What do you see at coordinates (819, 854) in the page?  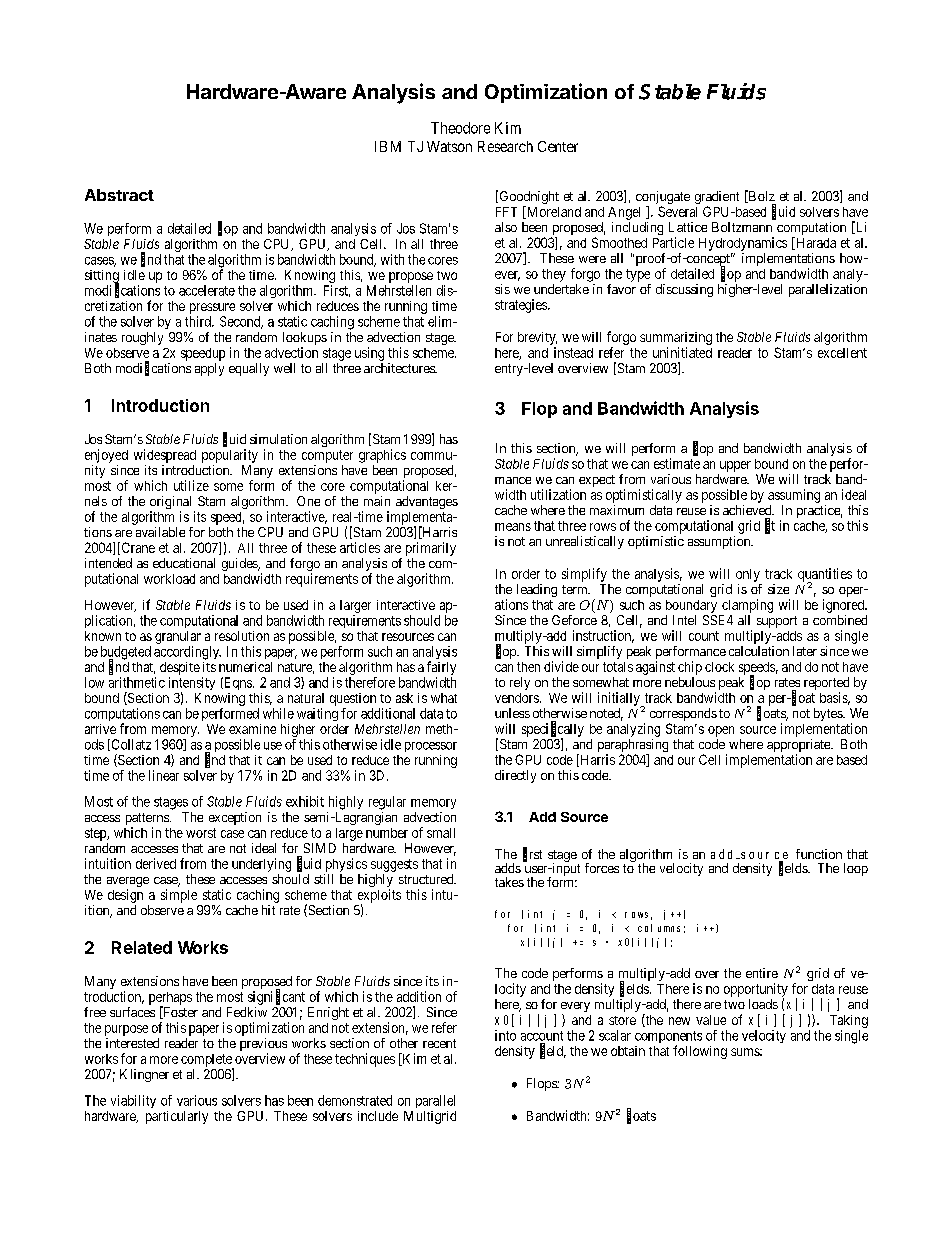 I see `function` at bounding box center [819, 854].
